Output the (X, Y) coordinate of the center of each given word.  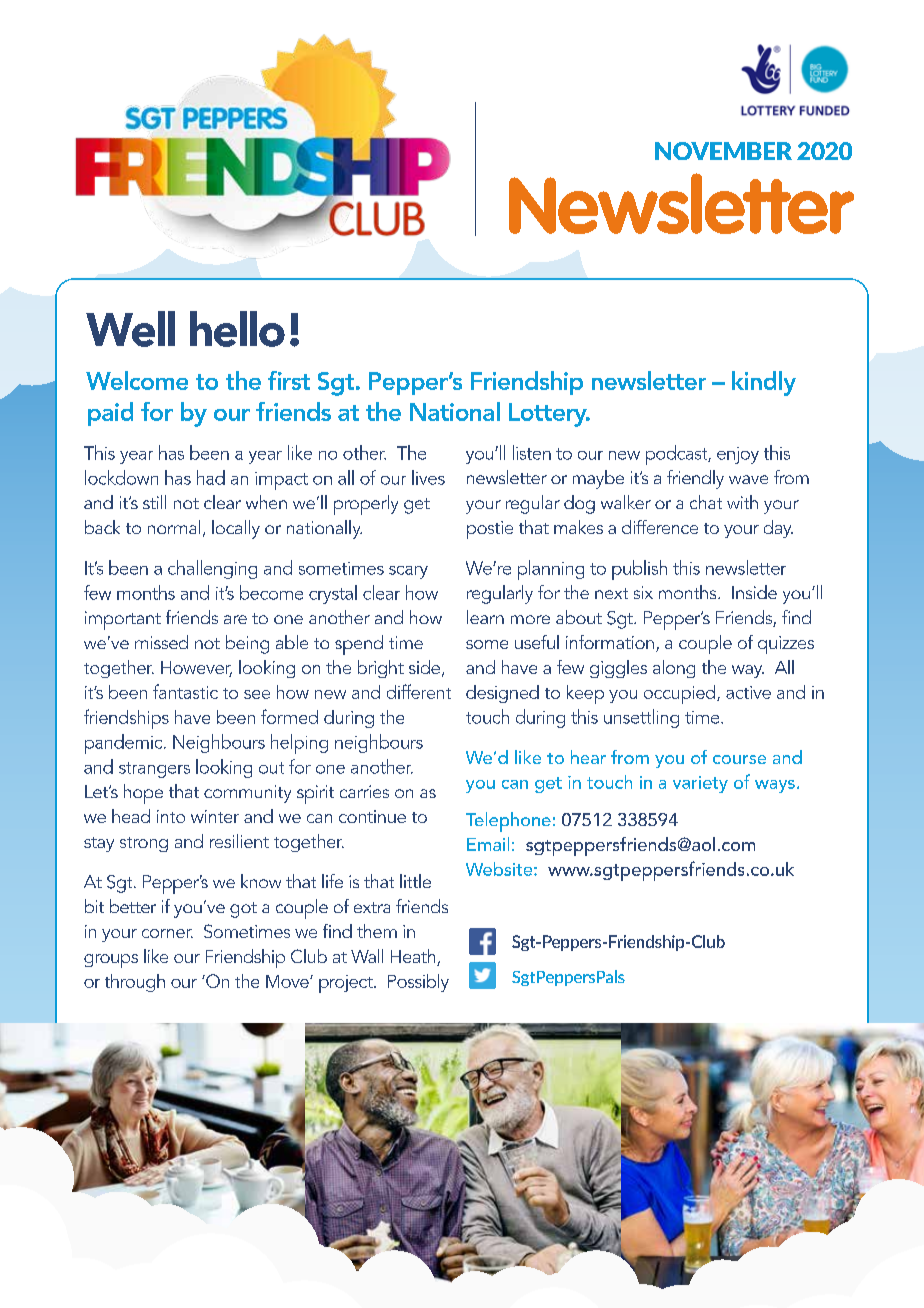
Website (500, 869)
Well (130, 329)
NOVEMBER (723, 151)
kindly (764, 383)
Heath (414, 957)
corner (167, 933)
